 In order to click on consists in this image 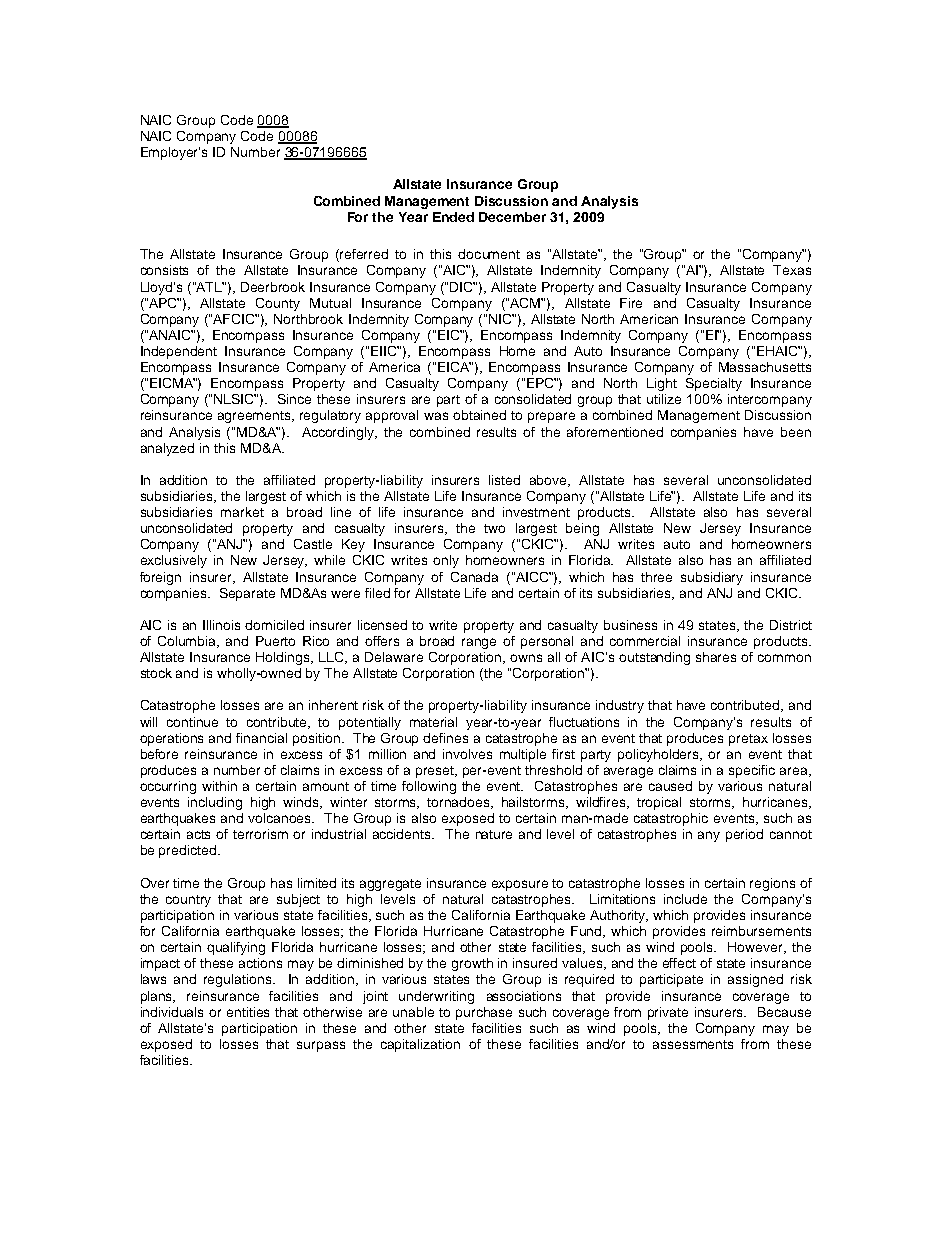, I will do `click(164, 270)`.
